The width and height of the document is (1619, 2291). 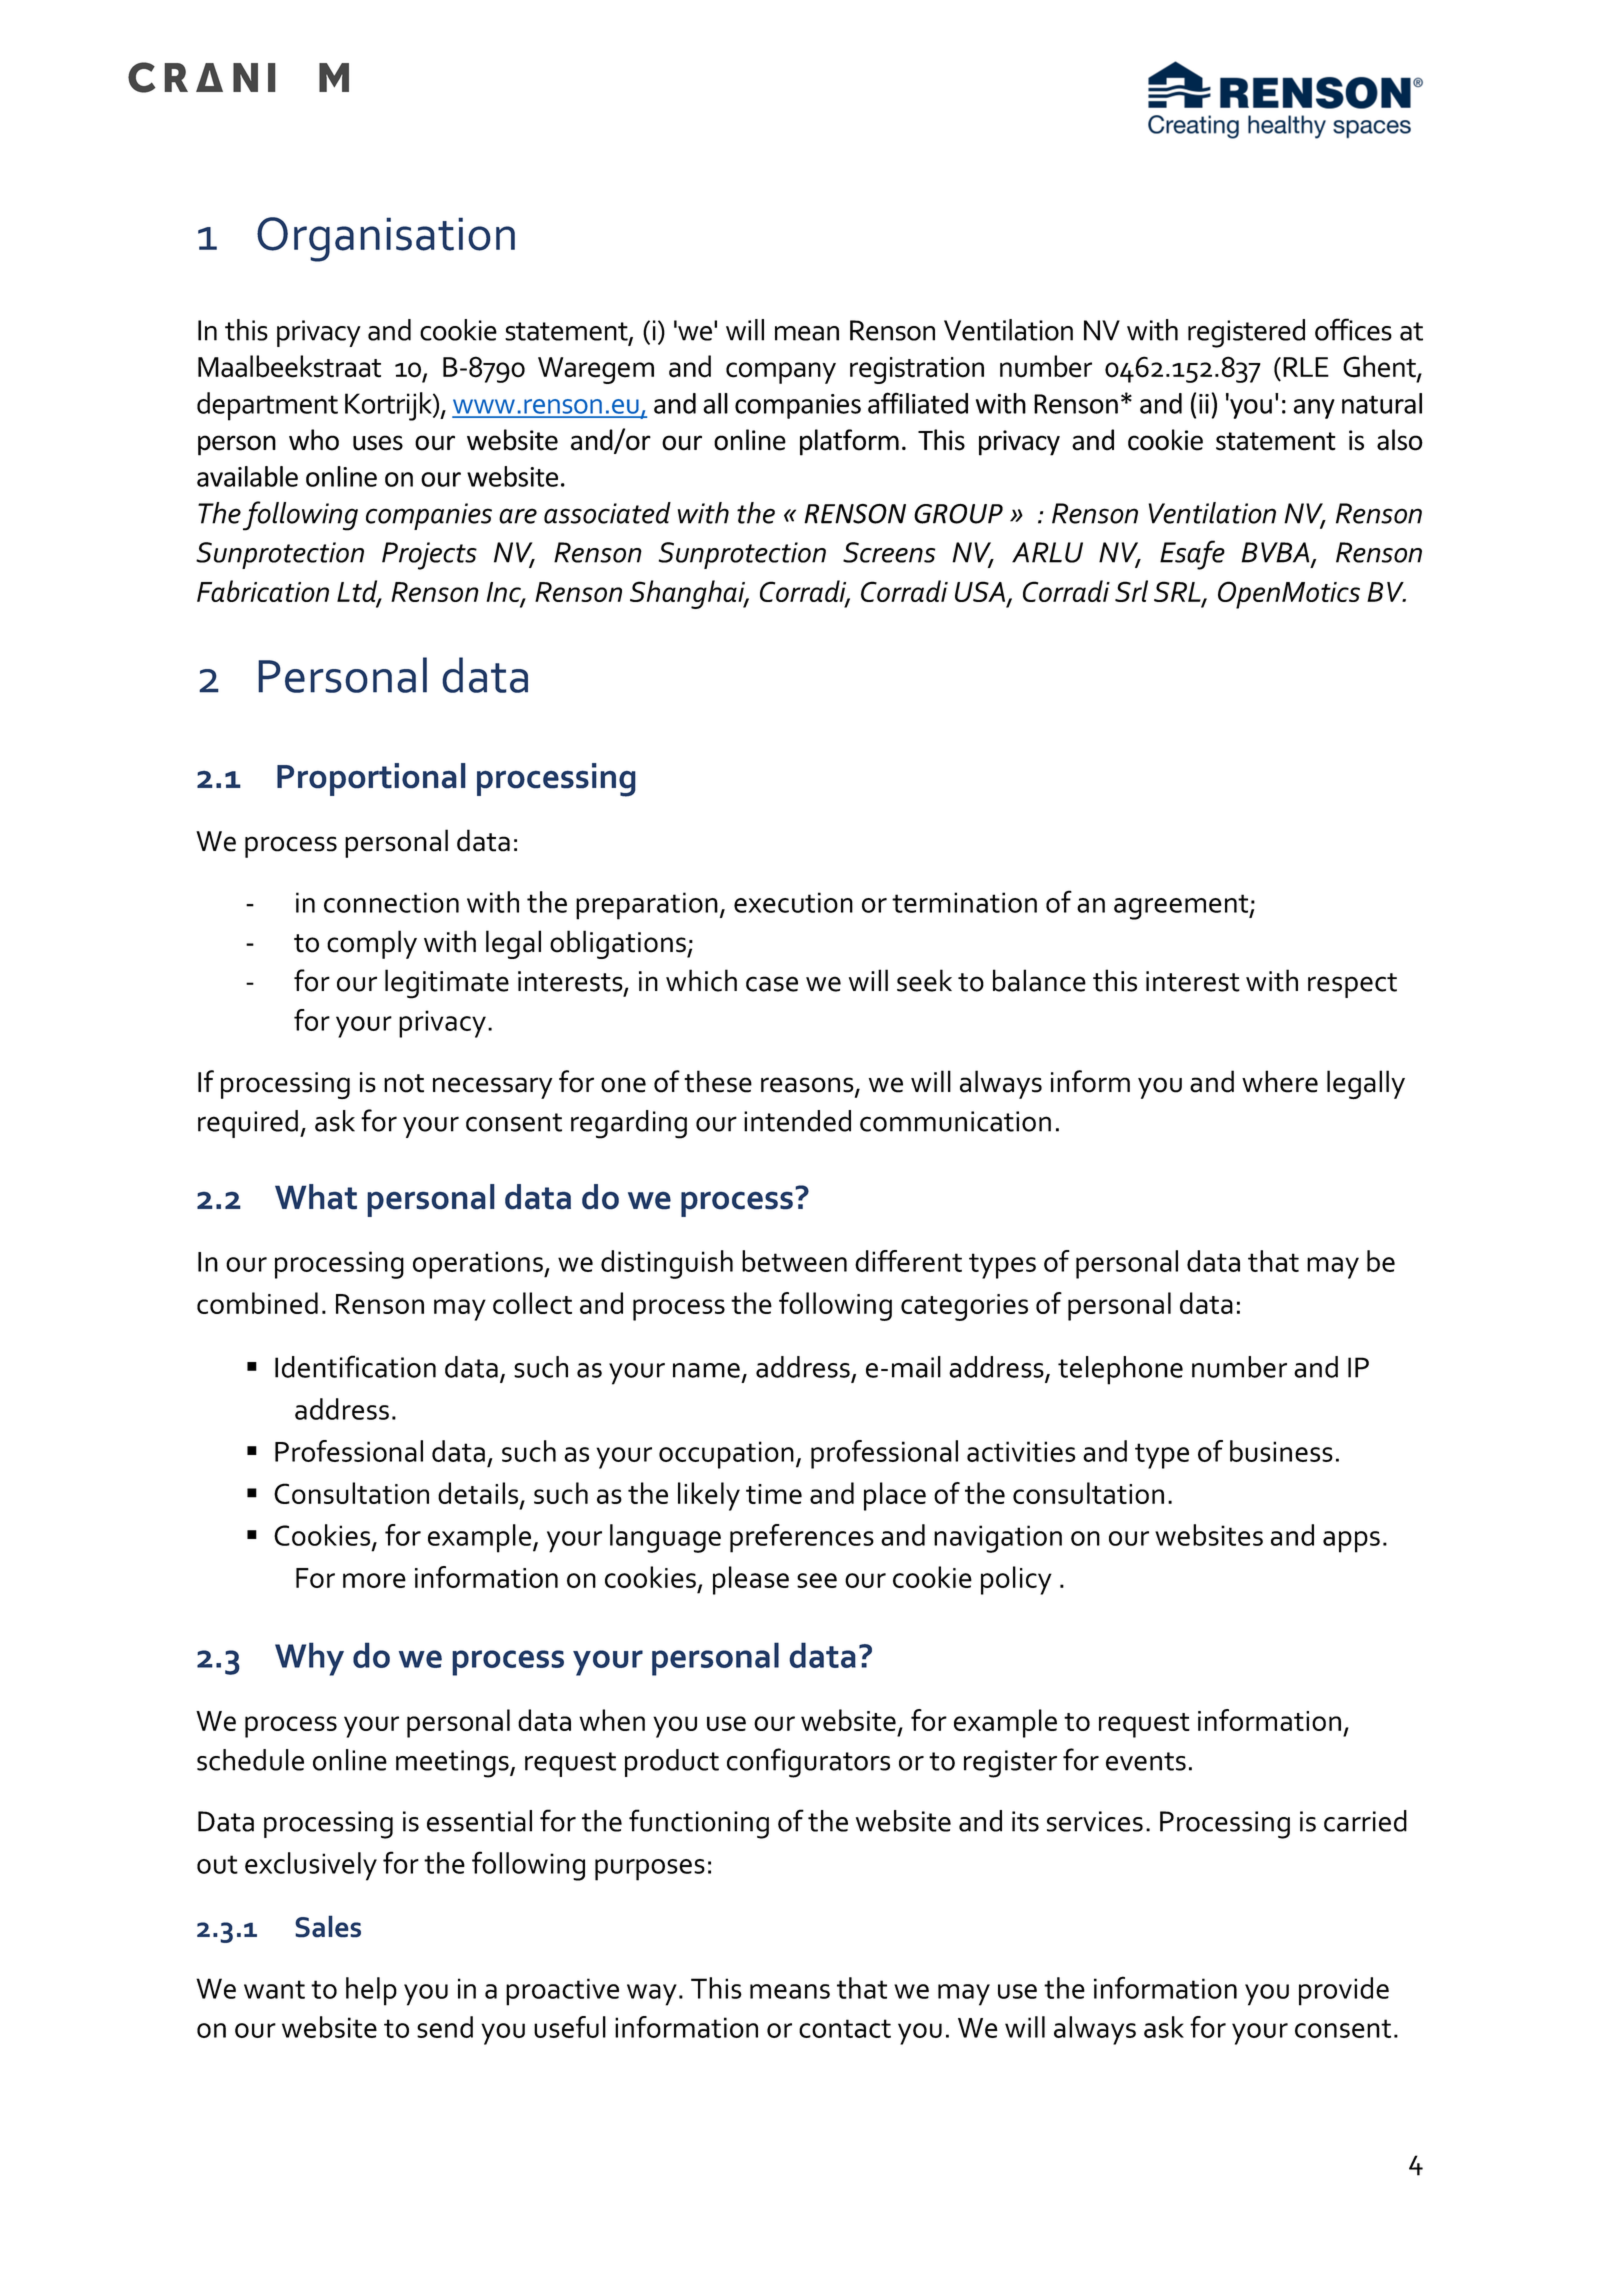 I want to click on case, so click(x=772, y=984).
